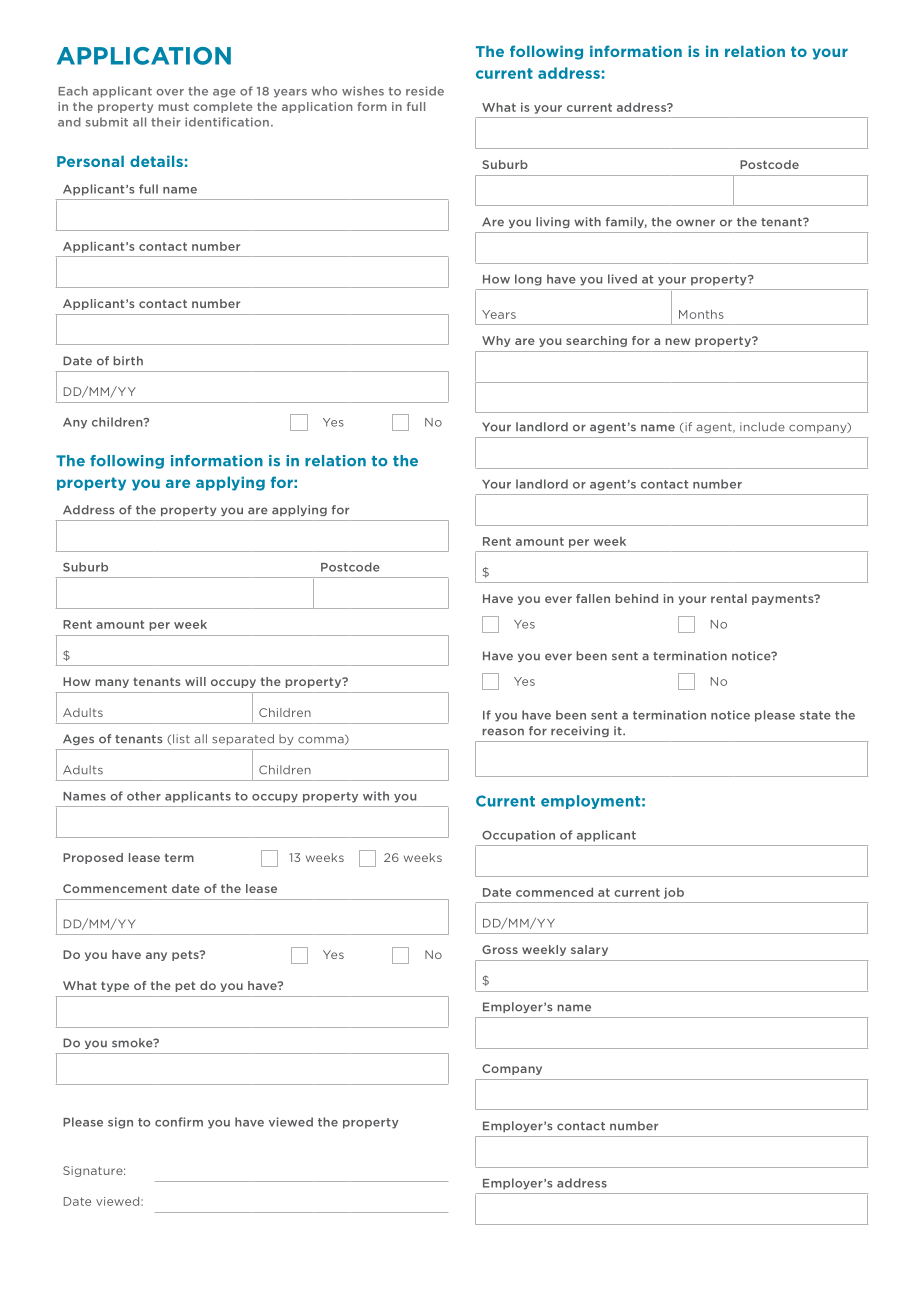  Describe the element at coordinates (503, 732) in the screenshot. I see `reason` at that location.
